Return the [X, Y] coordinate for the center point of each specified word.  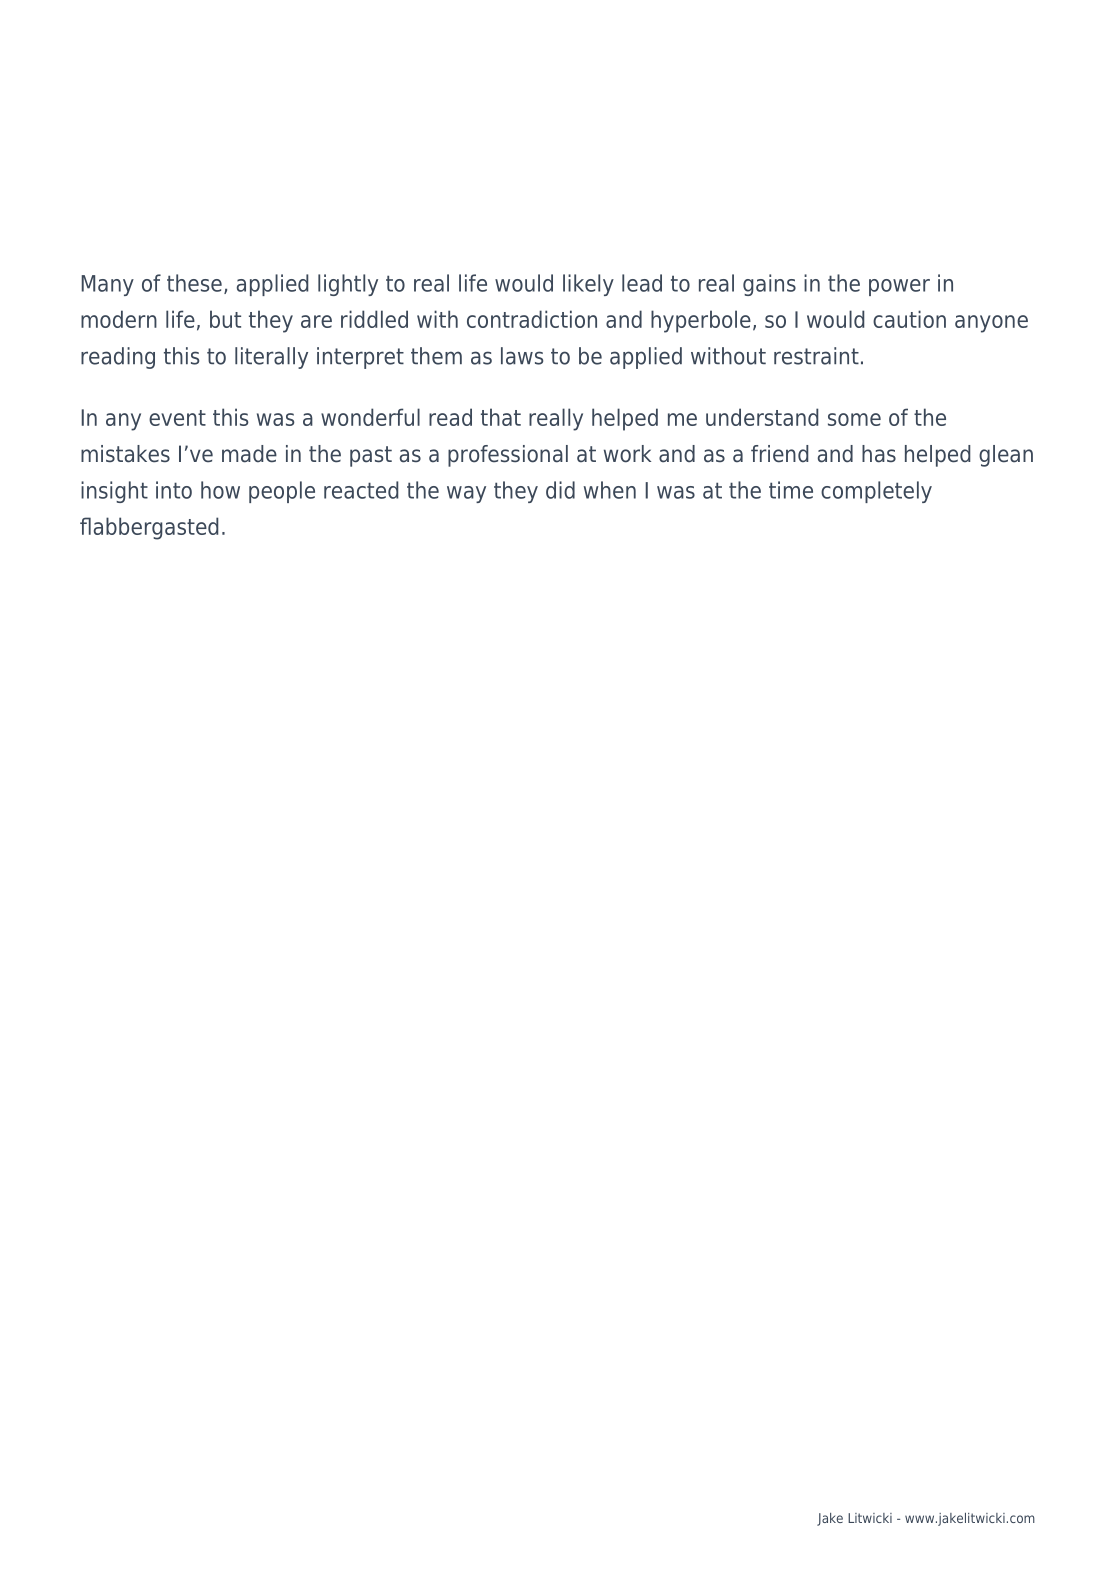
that [501, 417]
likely [588, 285]
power [899, 287]
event [177, 418]
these [194, 283]
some [854, 419]
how [220, 490]
